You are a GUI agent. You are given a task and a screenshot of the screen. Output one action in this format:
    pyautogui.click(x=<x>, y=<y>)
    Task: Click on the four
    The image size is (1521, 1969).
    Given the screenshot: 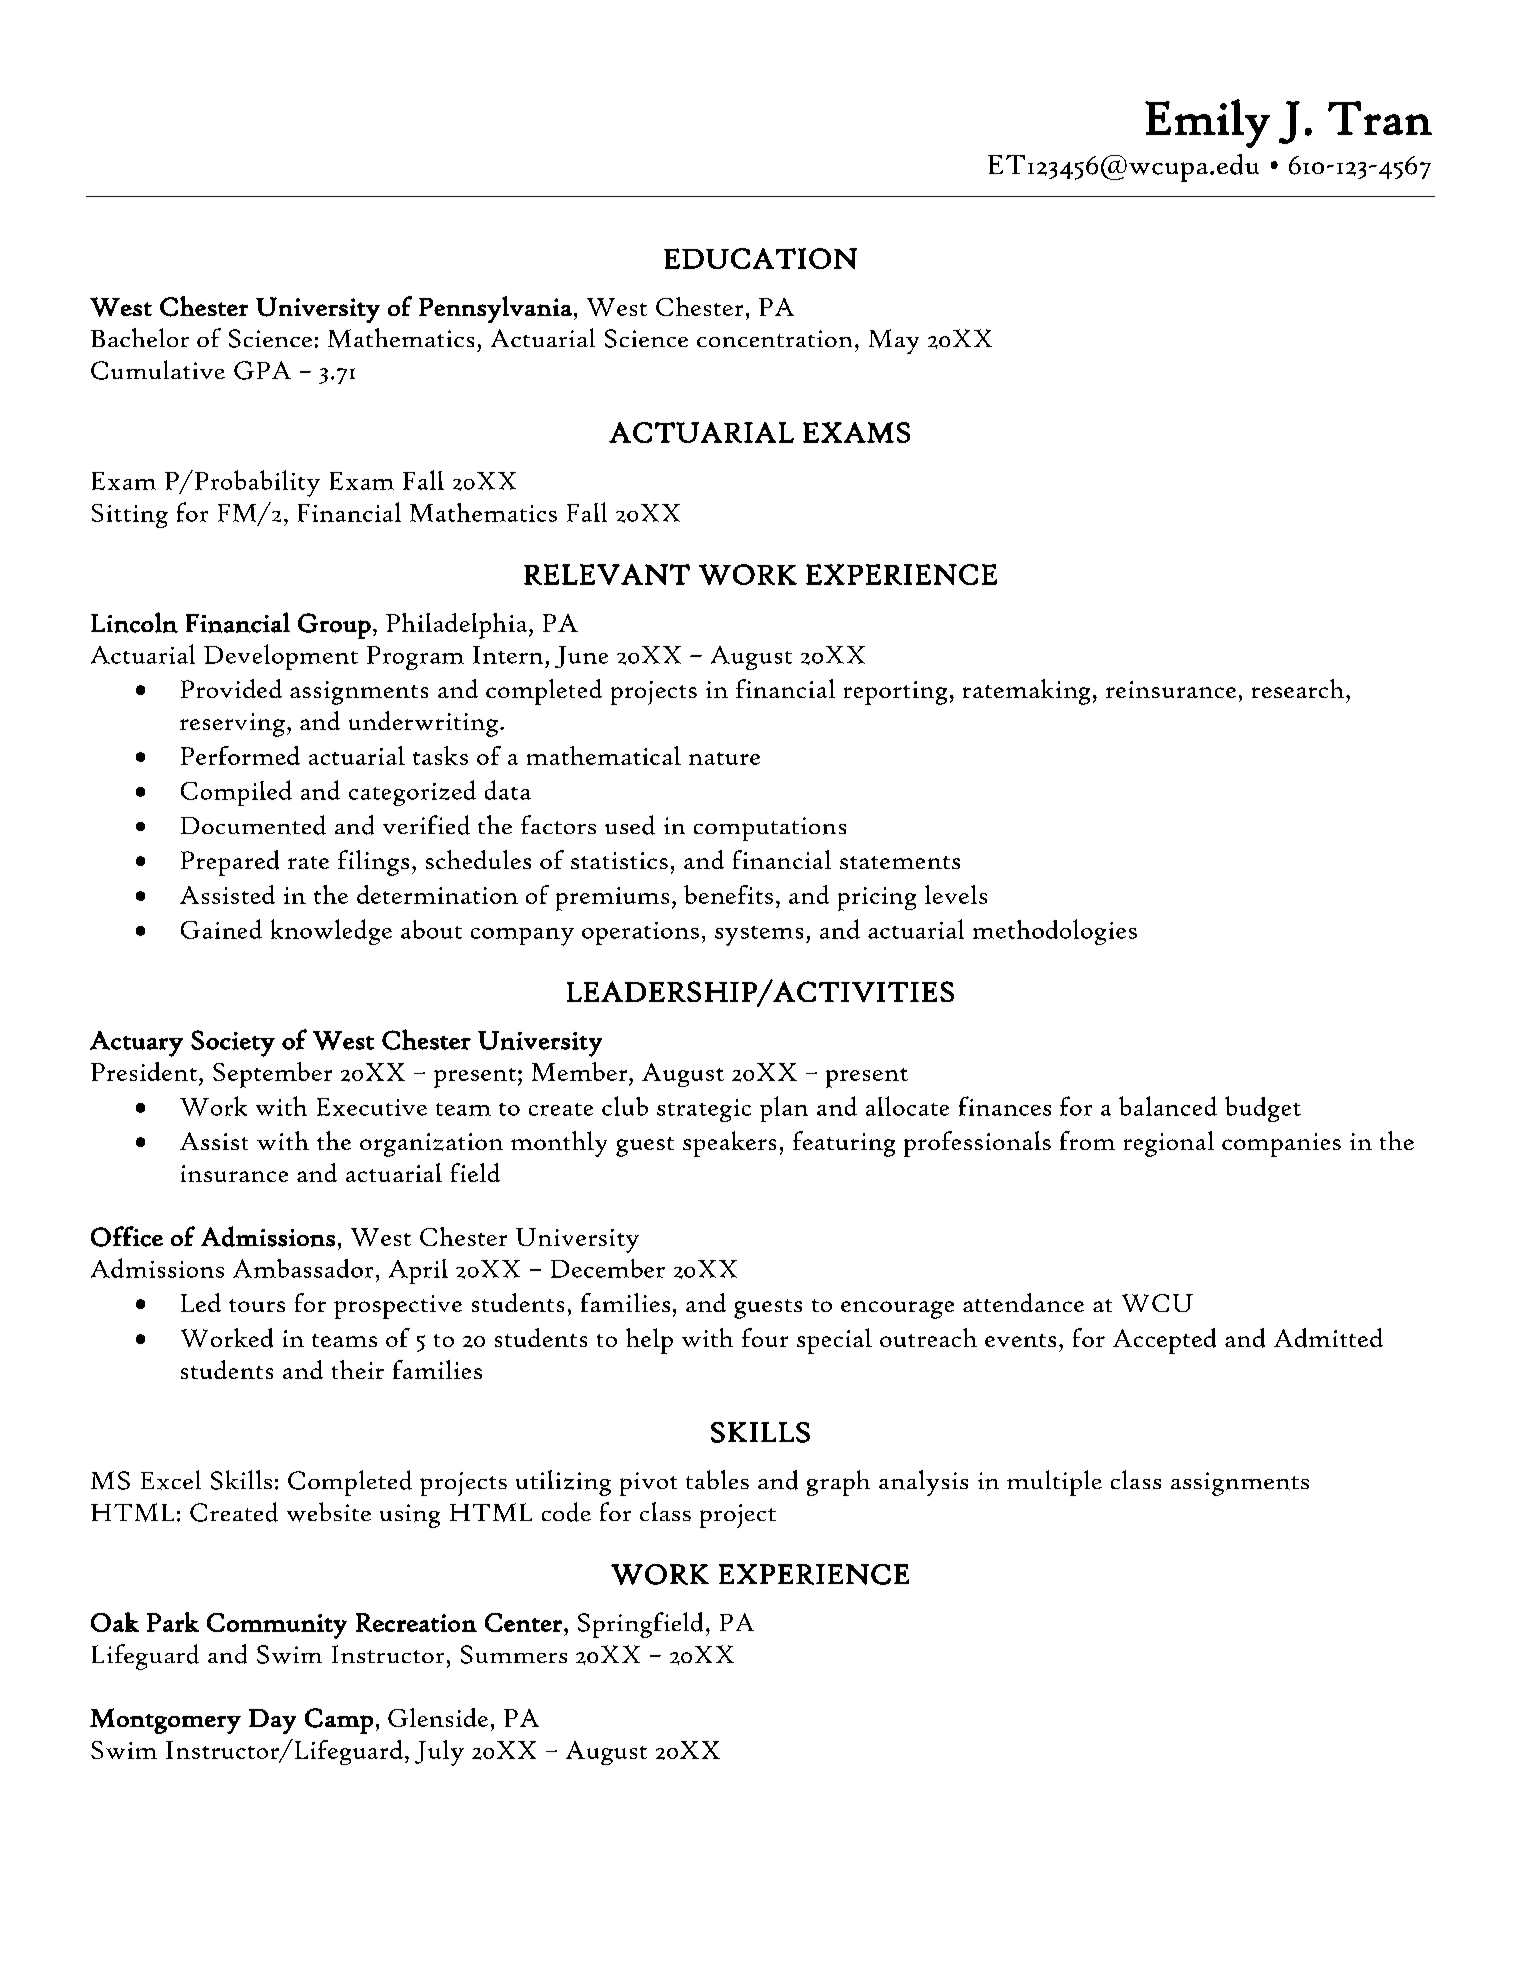 What is the action you would take?
    pyautogui.click(x=765, y=1337)
